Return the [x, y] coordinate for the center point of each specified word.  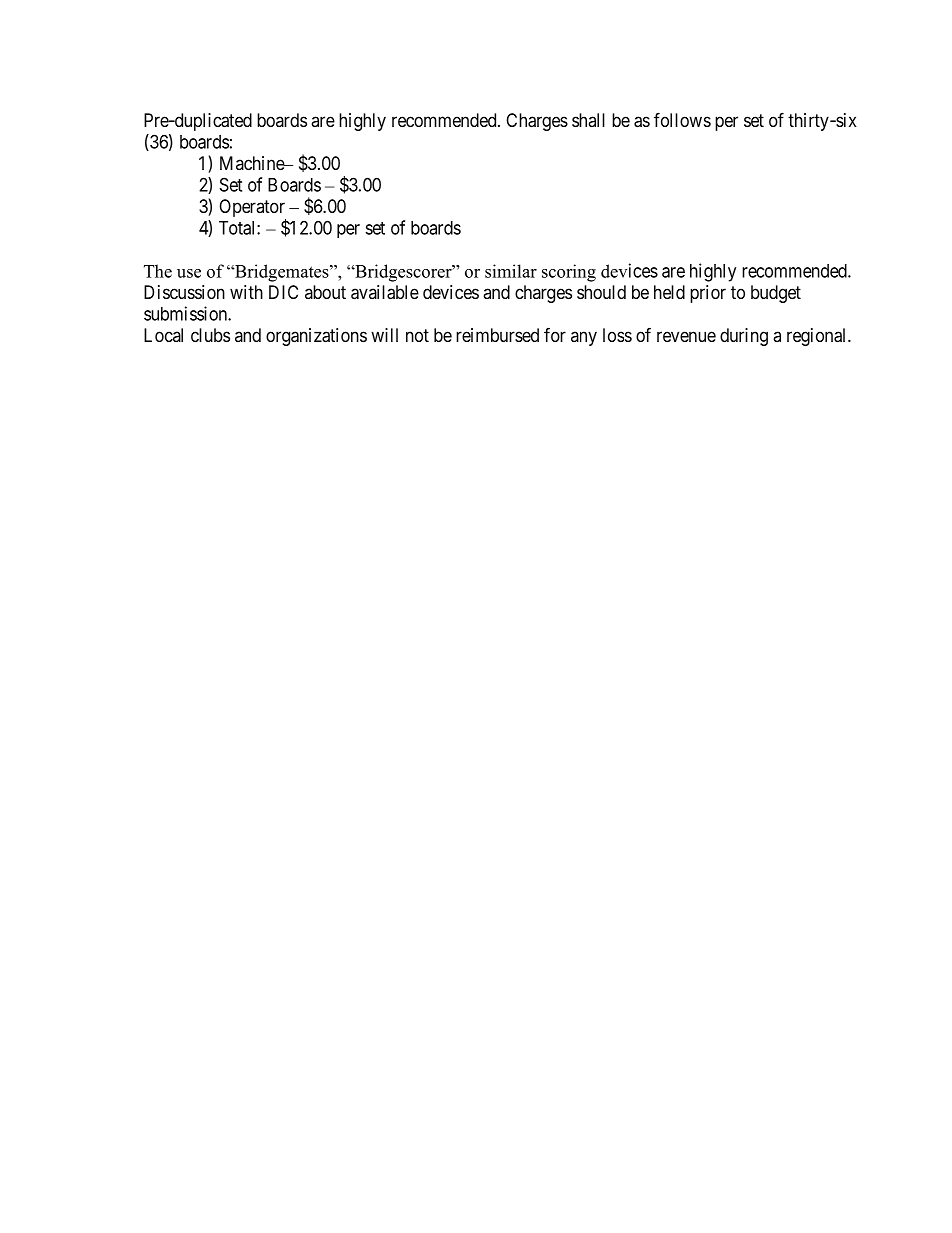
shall [588, 120]
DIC [283, 292]
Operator [252, 209]
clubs [210, 335]
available [385, 292]
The [158, 271]
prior [708, 294]
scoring [569, 273]
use [189, 273]
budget [776, 294]
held [669, 292]
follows [682, 119]
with [246, 292]
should [601, 292]
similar [511, 271]
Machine [253, 163]
